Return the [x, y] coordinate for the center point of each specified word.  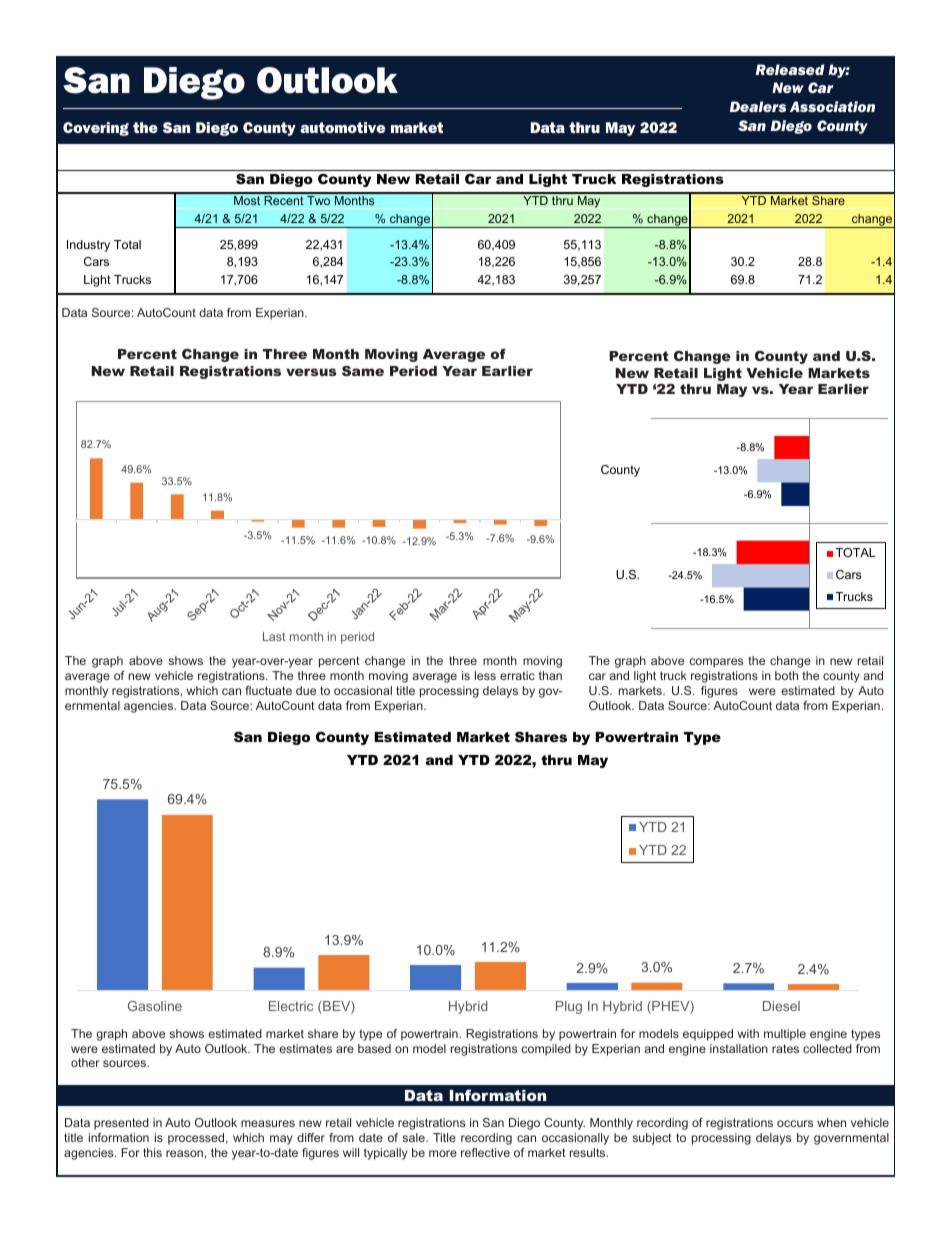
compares [716, 663]
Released [790, 69]
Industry [88, 246]
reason [184, 1153]
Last [274, 636]
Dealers [758, 106]
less [485, 675]
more [443, 1153]
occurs [795, 1123]
